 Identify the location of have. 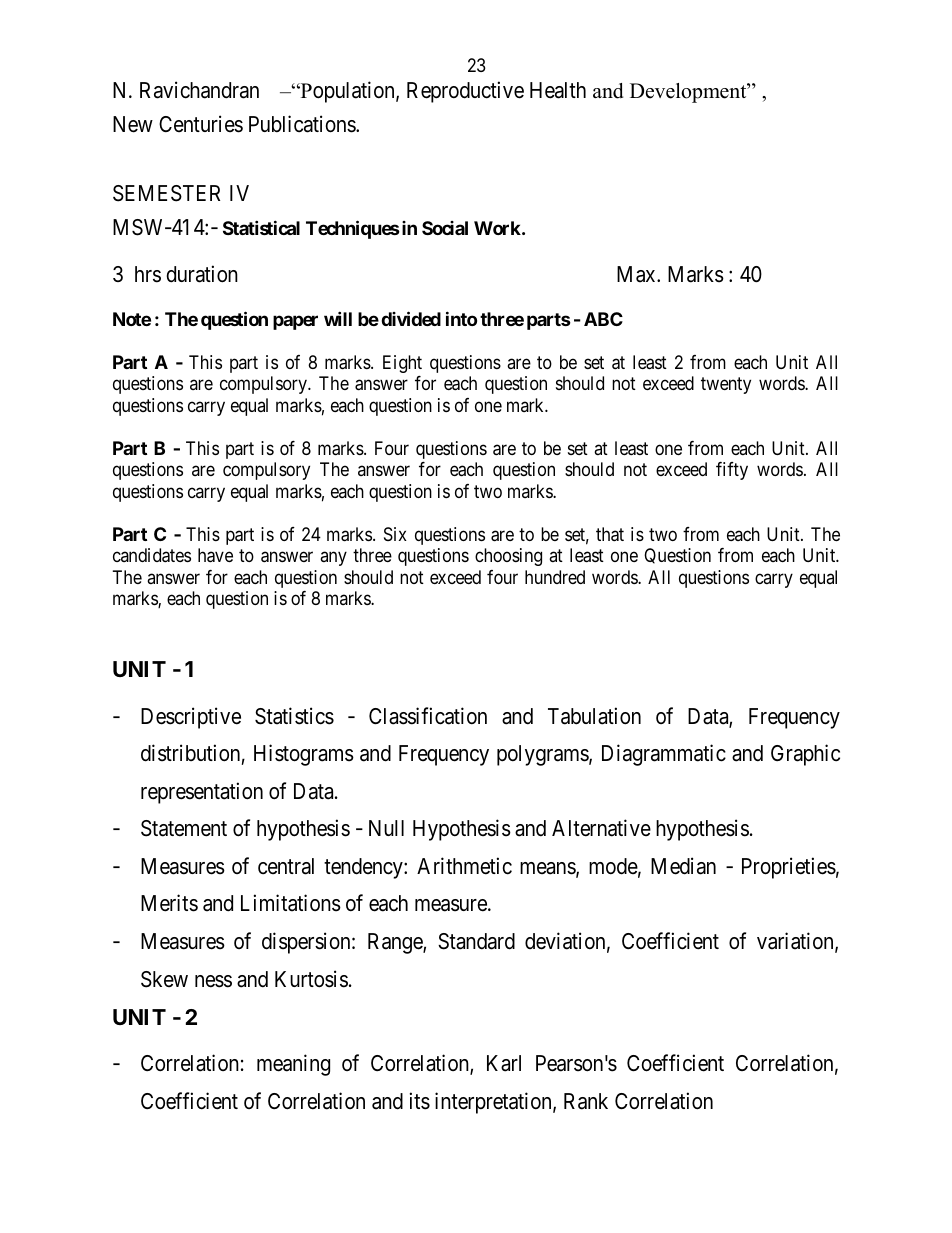
(215, 555).
